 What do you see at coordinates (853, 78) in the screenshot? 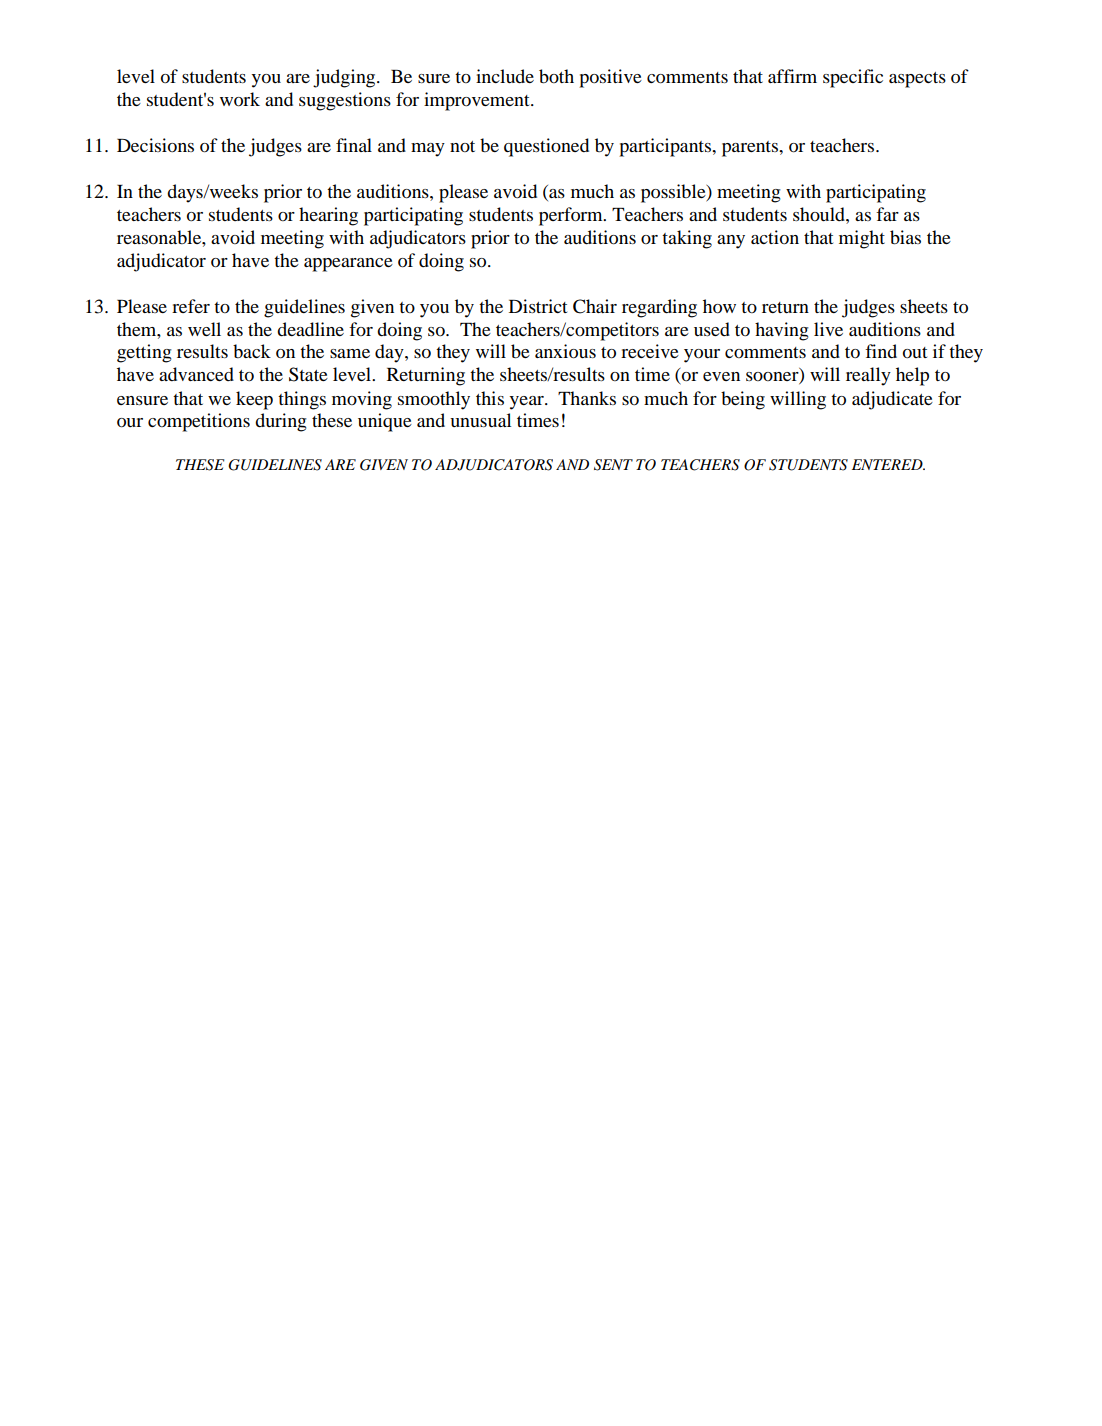
I see `specific` at bounding box center [853, 78].
